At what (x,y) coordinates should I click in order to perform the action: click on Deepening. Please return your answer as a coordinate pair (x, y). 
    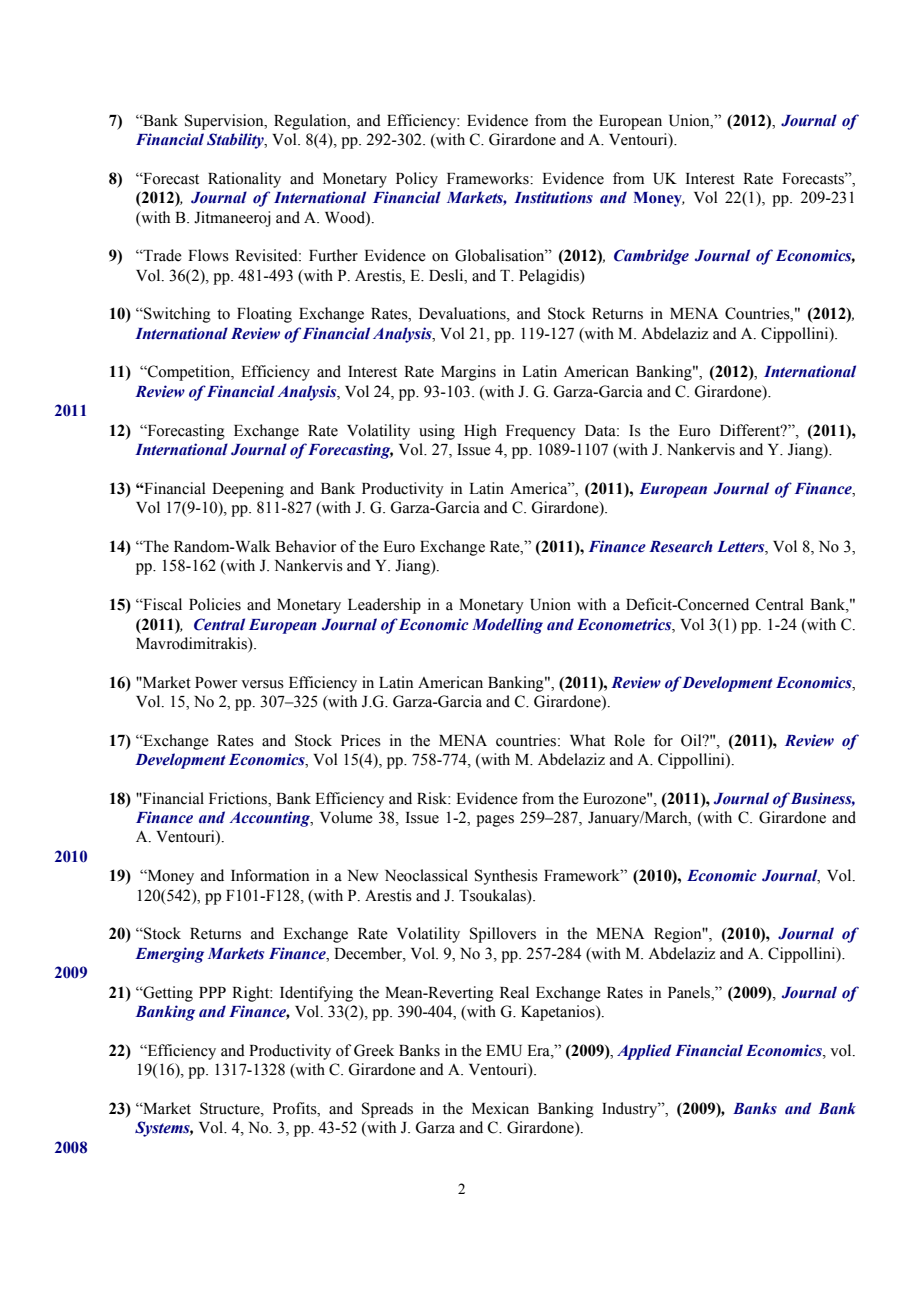
    Looking at the image, I should click on (248, 490).
